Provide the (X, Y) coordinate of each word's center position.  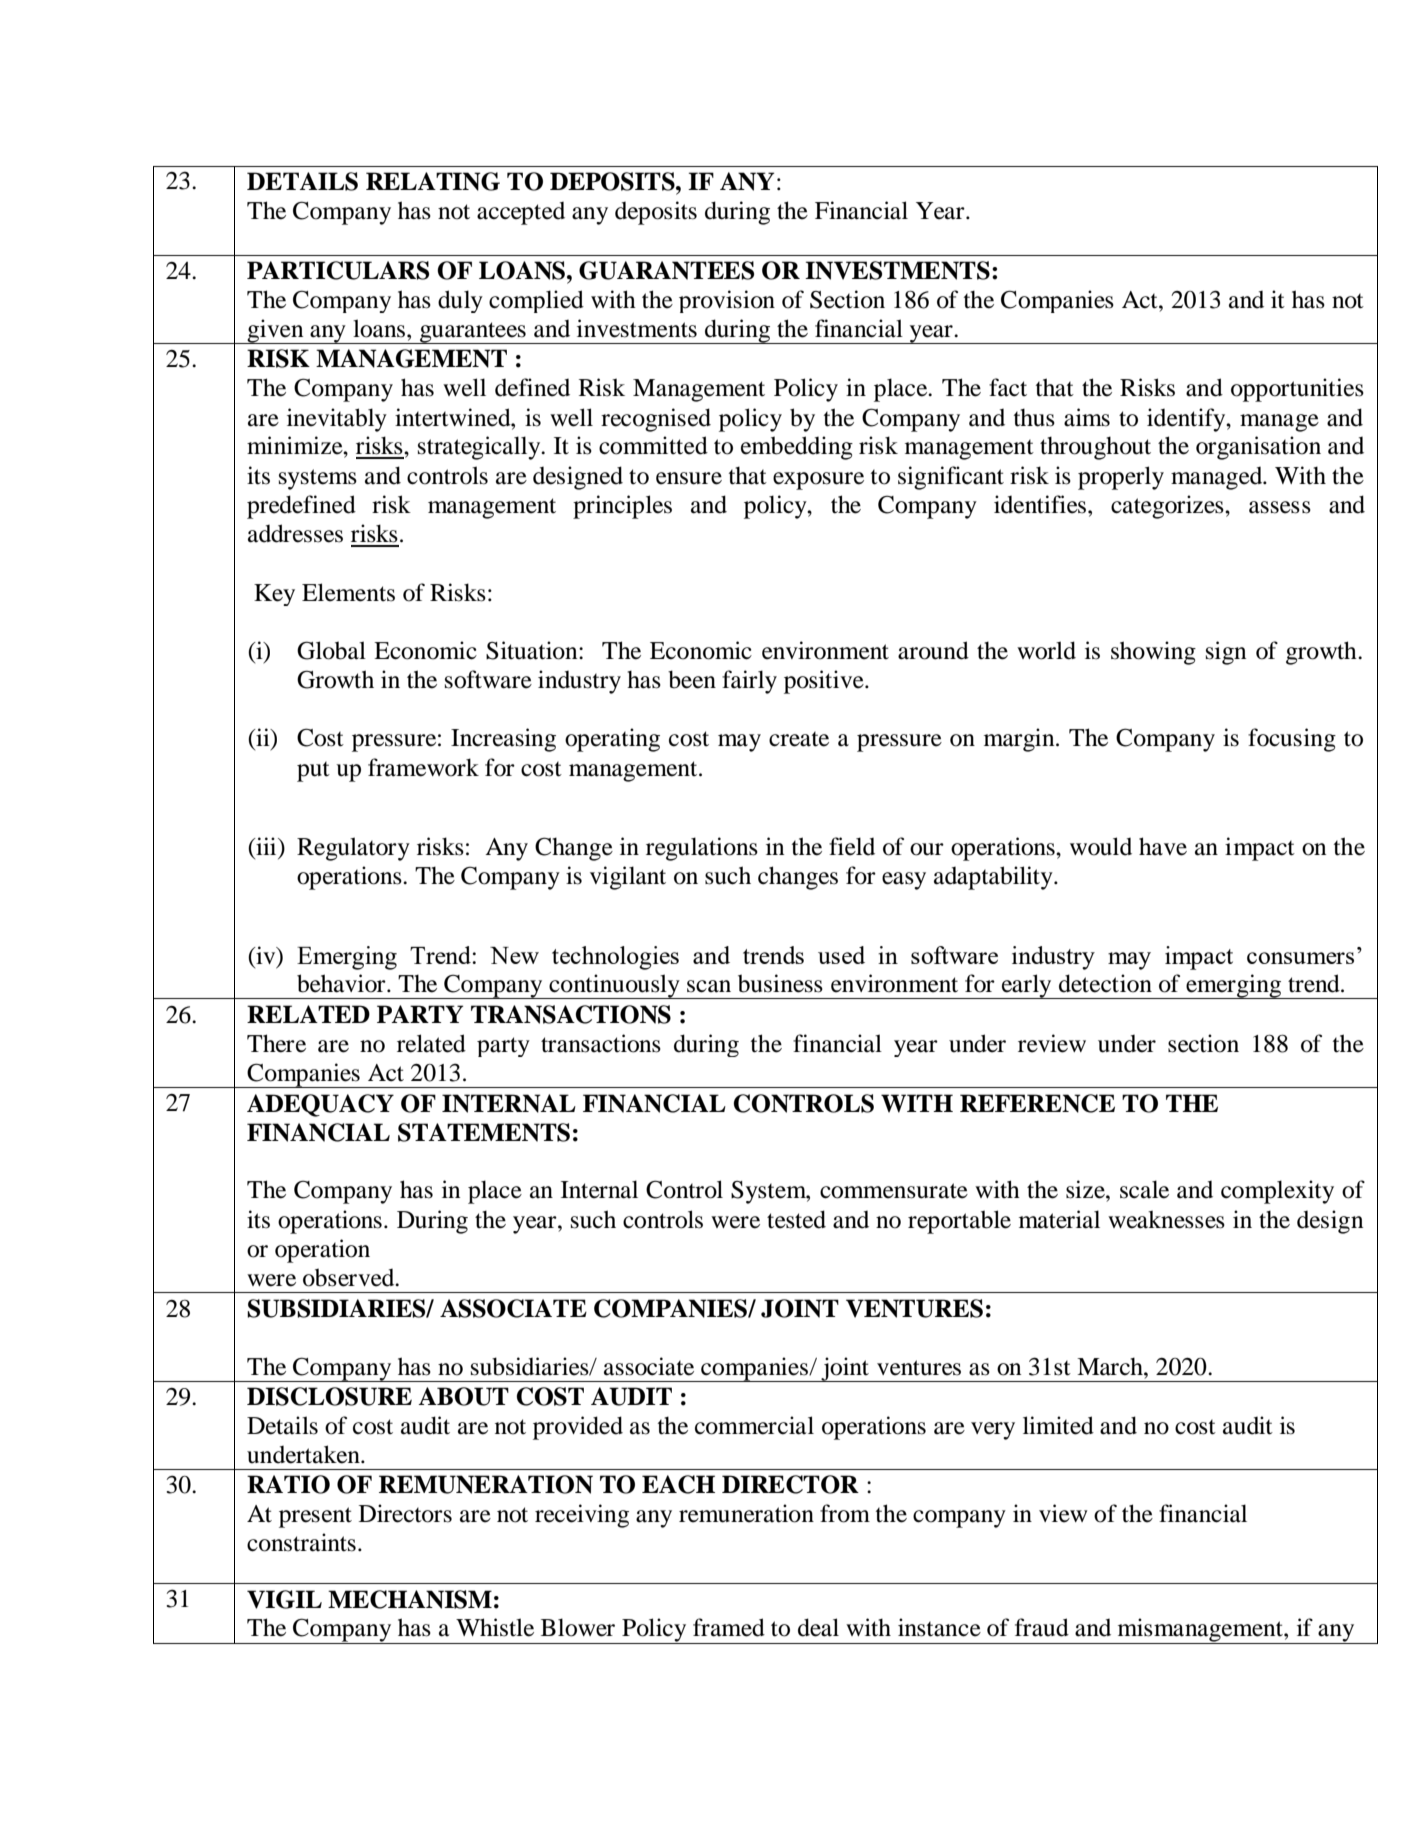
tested (796, 1219)
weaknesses (1166, 1219)
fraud (1042, 1627)
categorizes (1168, 507)
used (841, 955)
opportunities (1297, 390)
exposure (818, 481)
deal (818, 1627)
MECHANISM (410, 1599)
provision (727, 301)
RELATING (433, 181)
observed (350, 1277)
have (1163, 846)
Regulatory (353, 849)
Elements (348, 592)
